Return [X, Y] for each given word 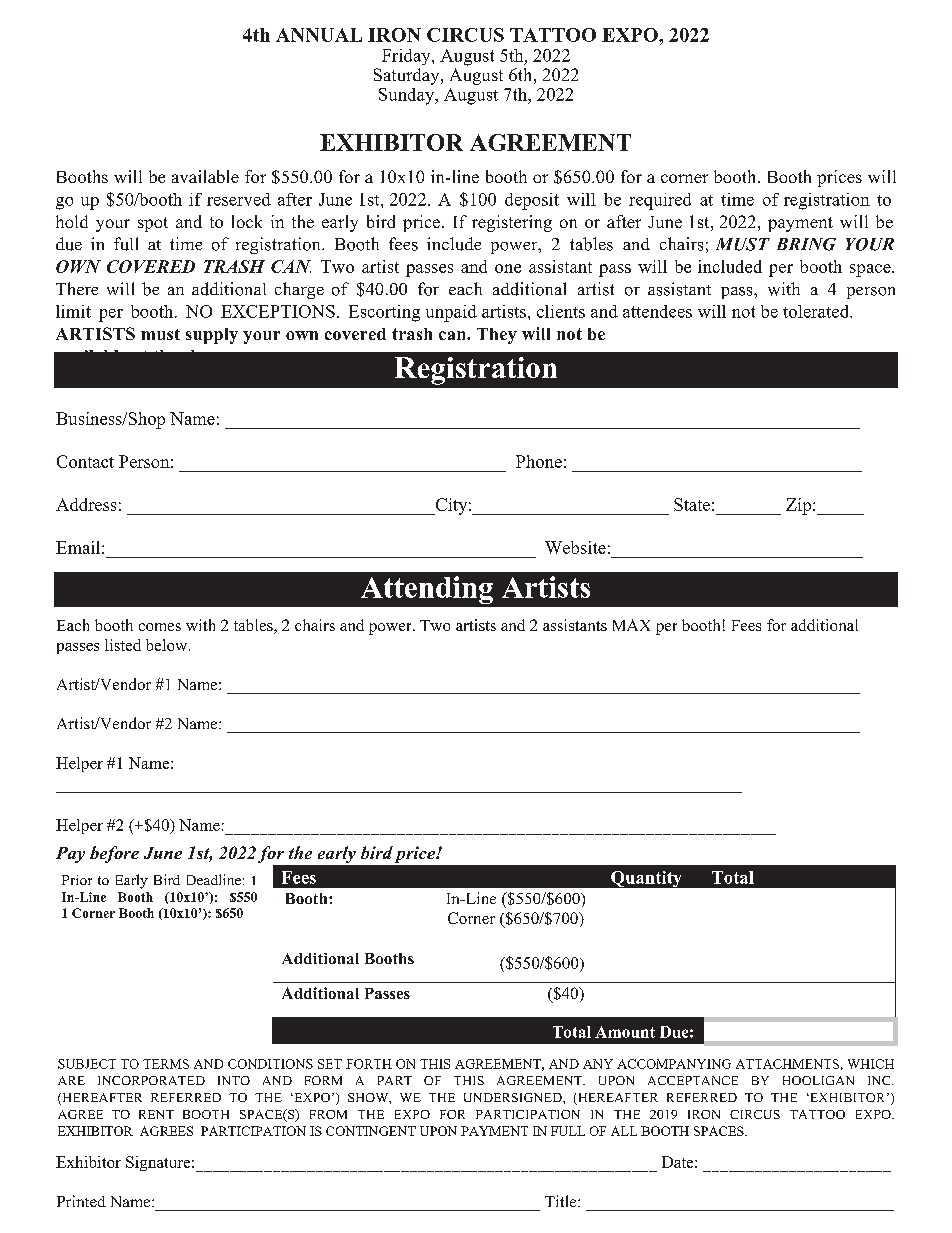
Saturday [408, 76]
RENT [156, 1114]
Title [562, 1201]
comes [160, 627]
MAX [631, 625]
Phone [539, 461]
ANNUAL [319, 35]
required [660, 201]
